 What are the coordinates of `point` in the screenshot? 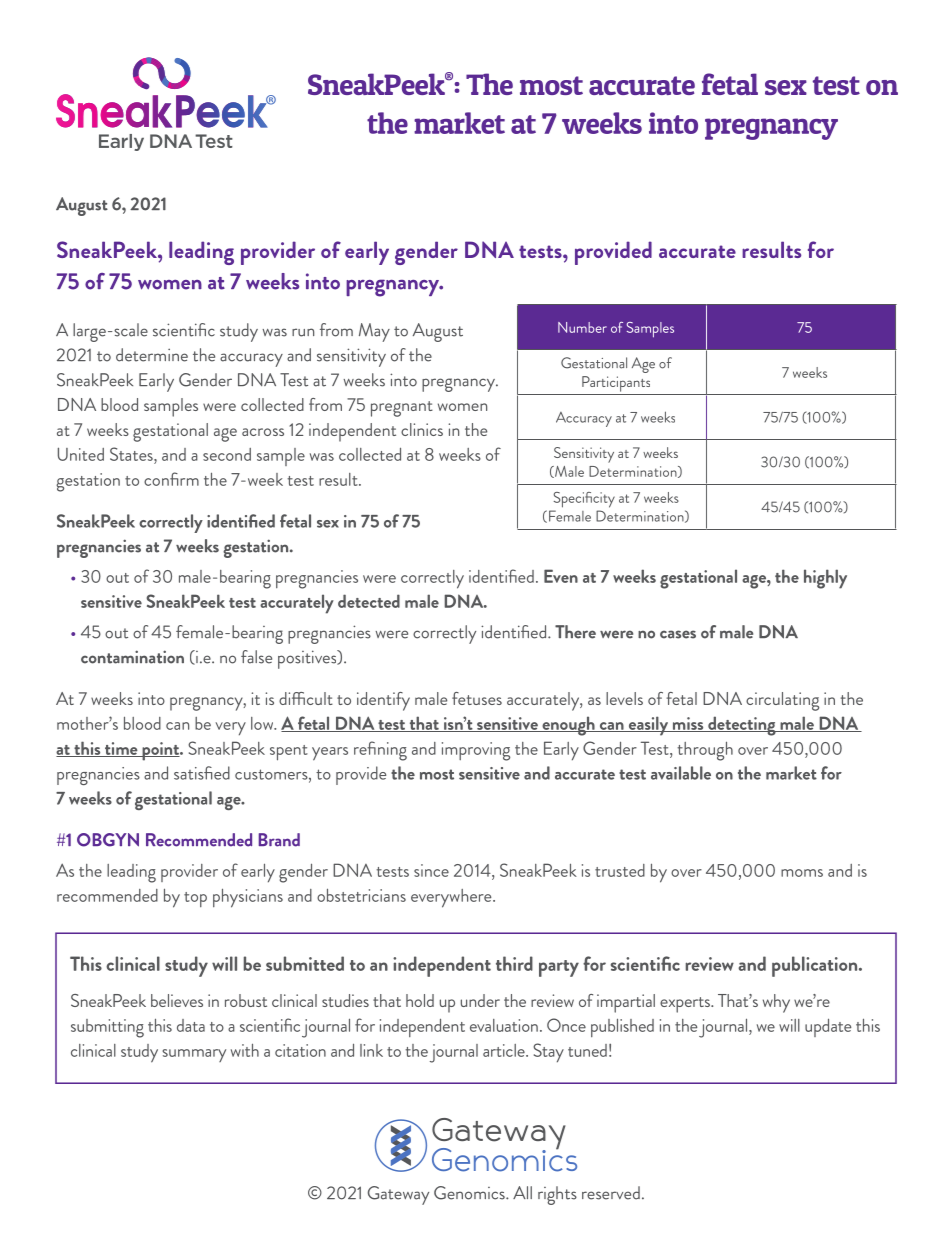 It's located at (161, 751).
